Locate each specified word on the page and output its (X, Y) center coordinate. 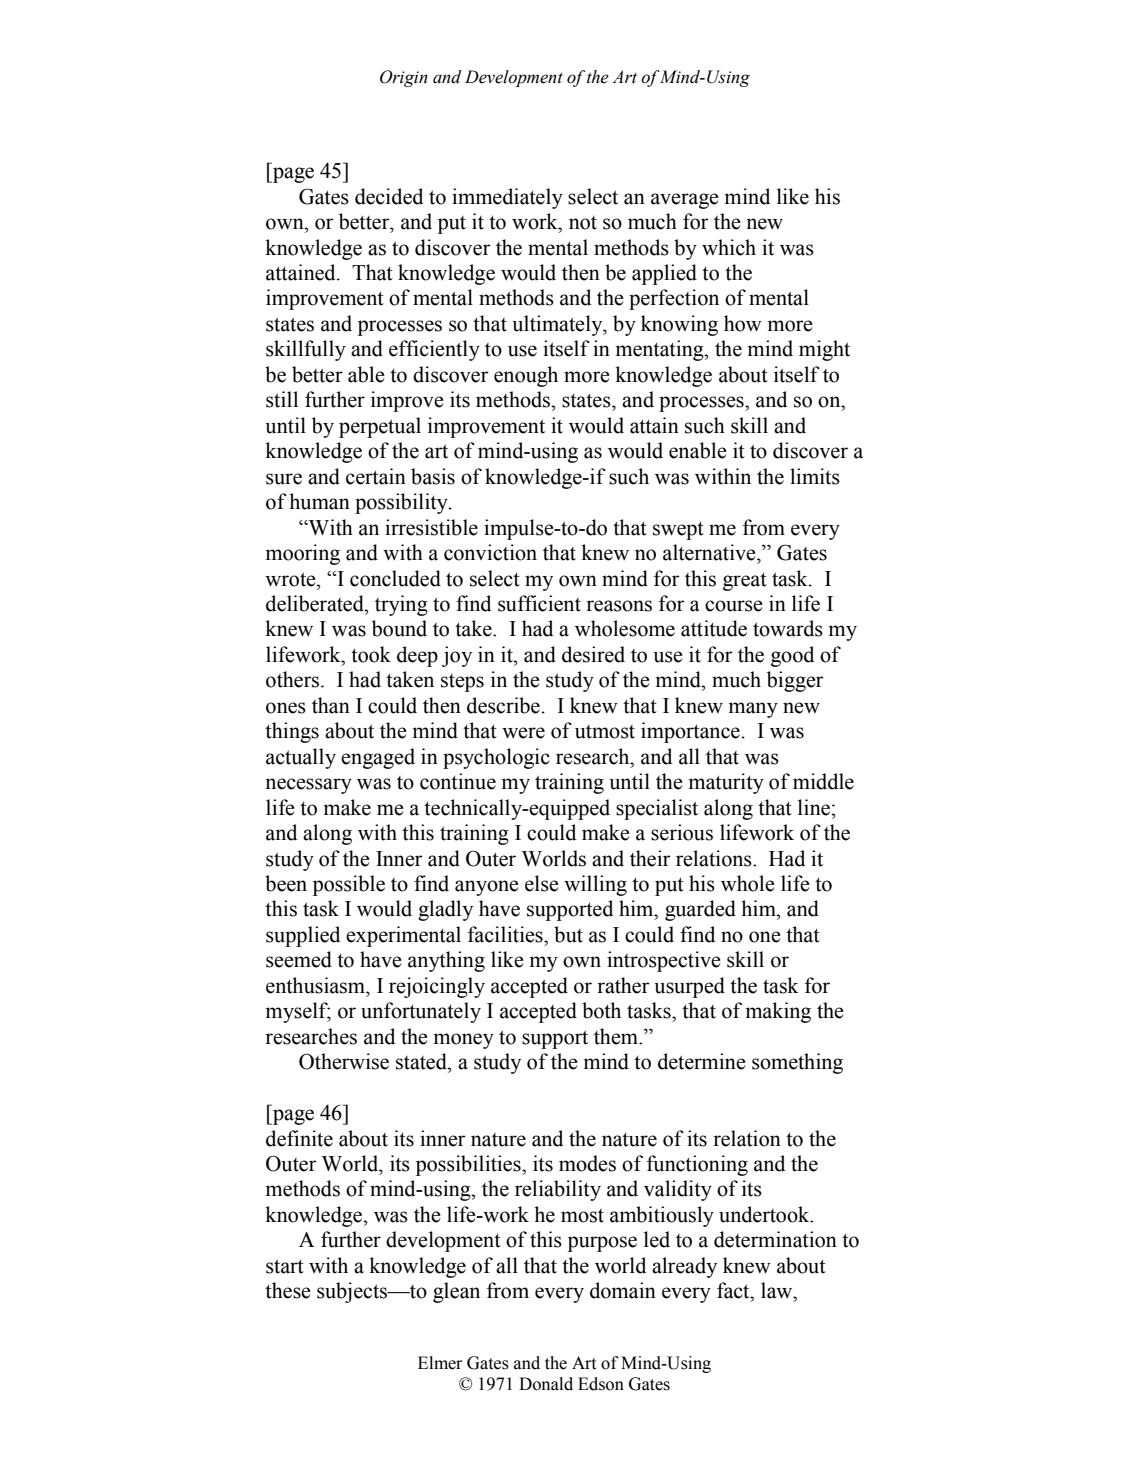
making (778, 1012)
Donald (546, 1384)
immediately (507, 198)
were (523, 733)
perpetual (380, 427)
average (685, 201)
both (601, 1010)
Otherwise (344, 1061)
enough (526, 376)
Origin (404, 78)
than (331, 705)
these (288, 1290)
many (753, 710)
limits (815, 476)
